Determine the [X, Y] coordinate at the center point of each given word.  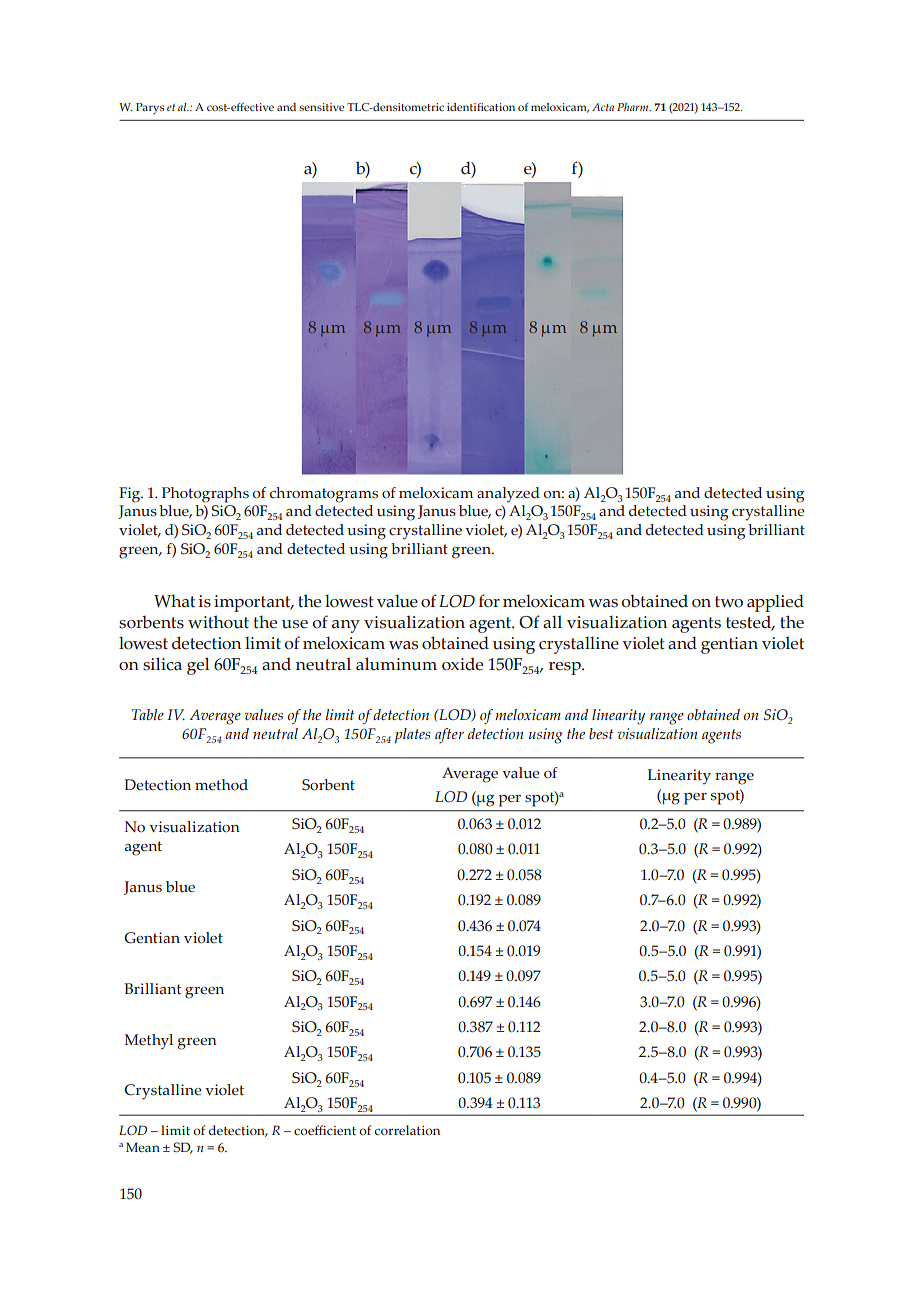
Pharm [634, 107]
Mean [143, 1147]
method [221, 785]
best [601, 733]
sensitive [321, 107]
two [729, 602]
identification [481, 107]
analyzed [508, 495]
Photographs [205, 495]
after [449, 735]
